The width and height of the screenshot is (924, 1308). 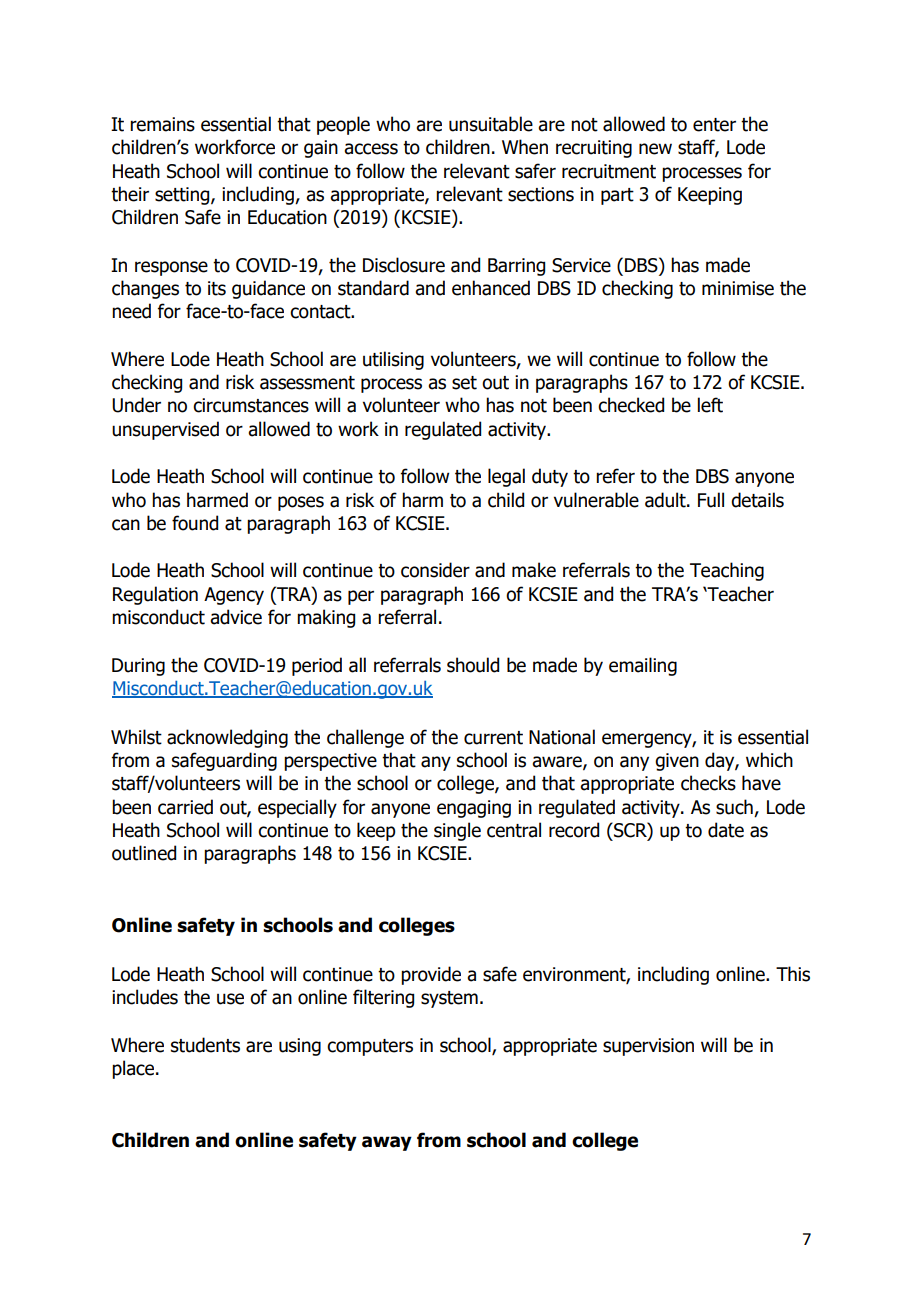 I want to click on supervision, so click(x=648, y=1047).
